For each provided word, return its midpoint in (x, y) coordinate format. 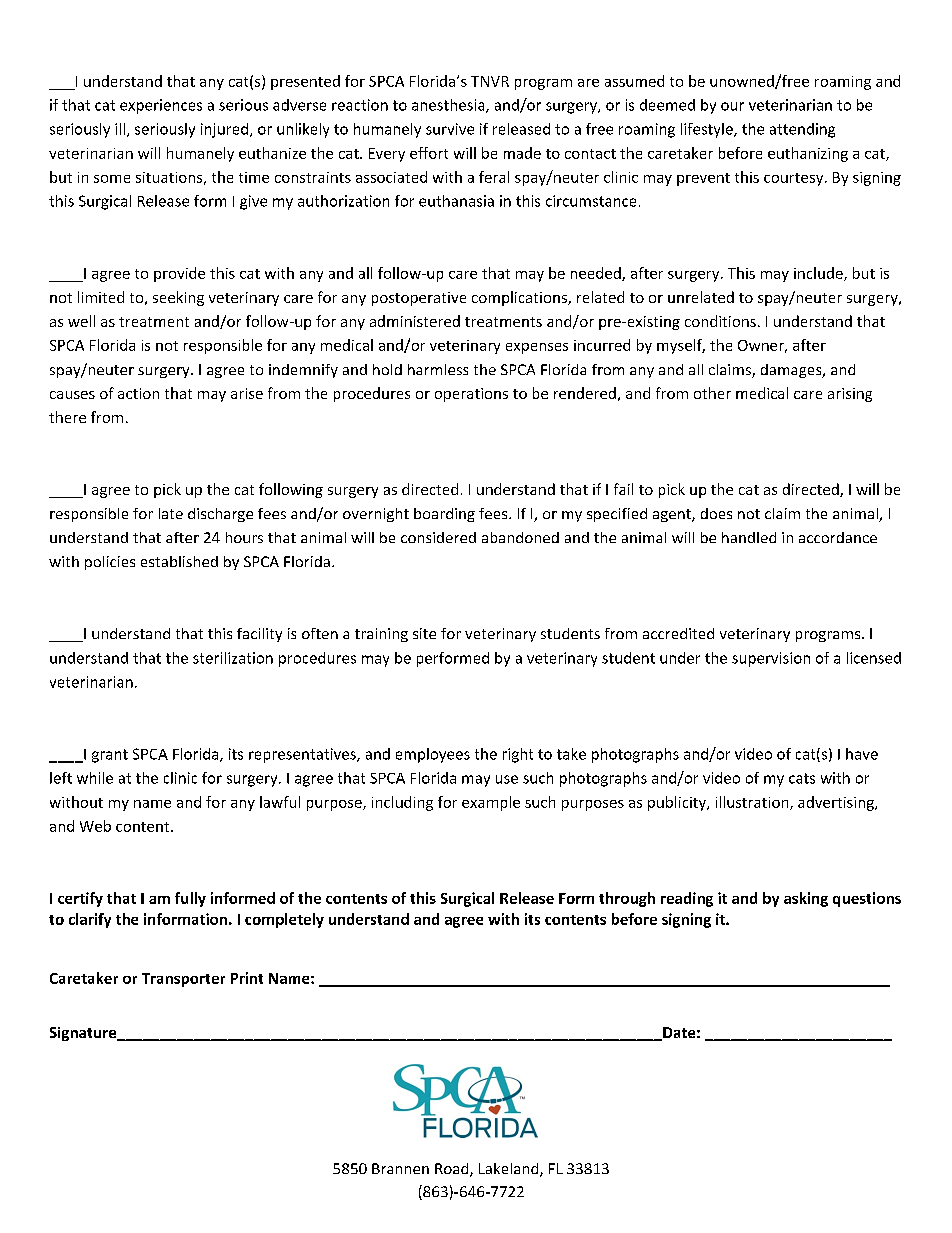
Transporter (183, 980)
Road (453, 1170)
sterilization (233, 658)
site (424, 633)
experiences (161, 106)
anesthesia (449, 106)
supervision (771, 659)
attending (802, 130)
